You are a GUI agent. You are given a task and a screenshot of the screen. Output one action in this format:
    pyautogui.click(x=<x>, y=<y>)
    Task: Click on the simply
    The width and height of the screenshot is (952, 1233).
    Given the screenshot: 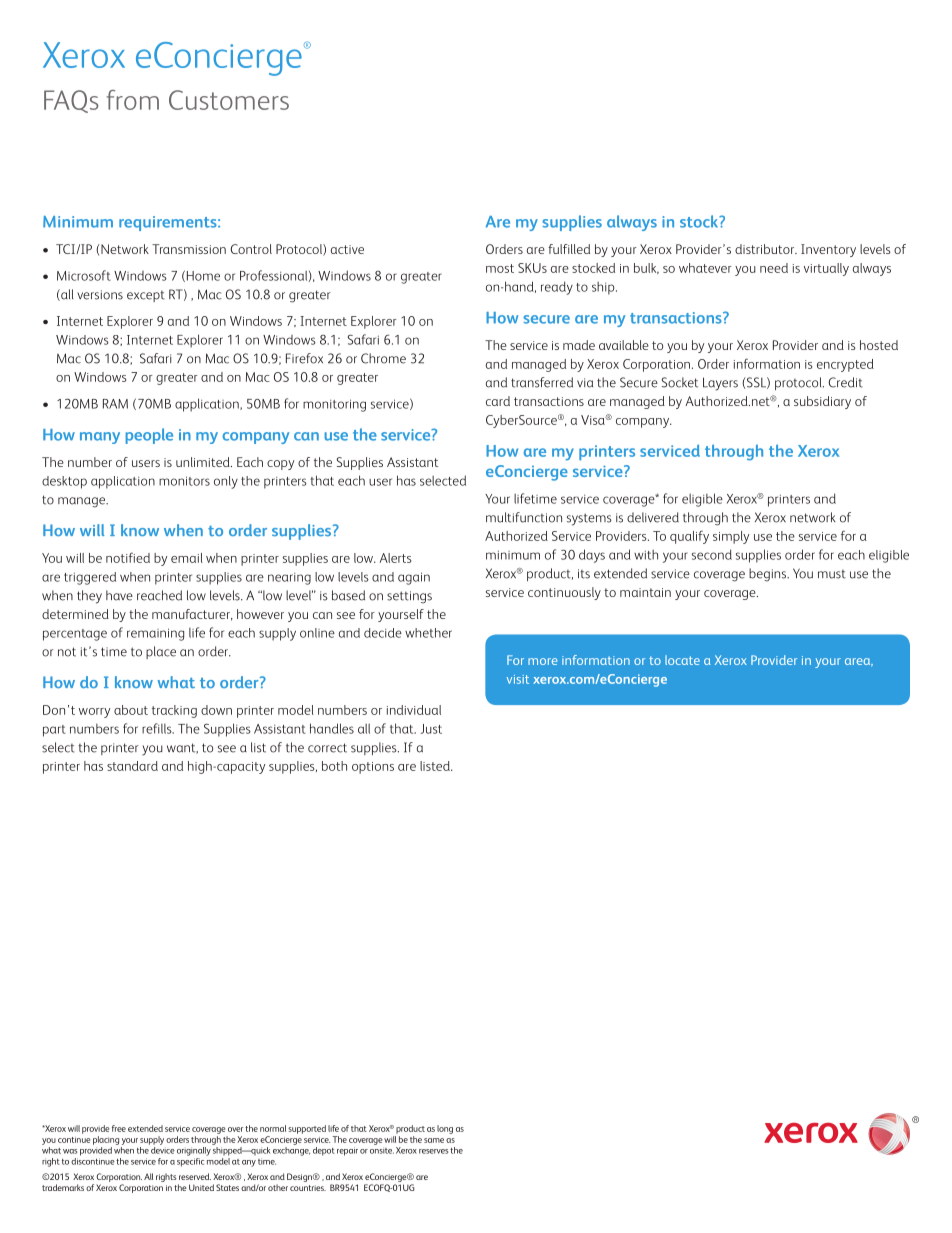 What is the action you would take?
    pyautogui.click(x=731, y=537)
